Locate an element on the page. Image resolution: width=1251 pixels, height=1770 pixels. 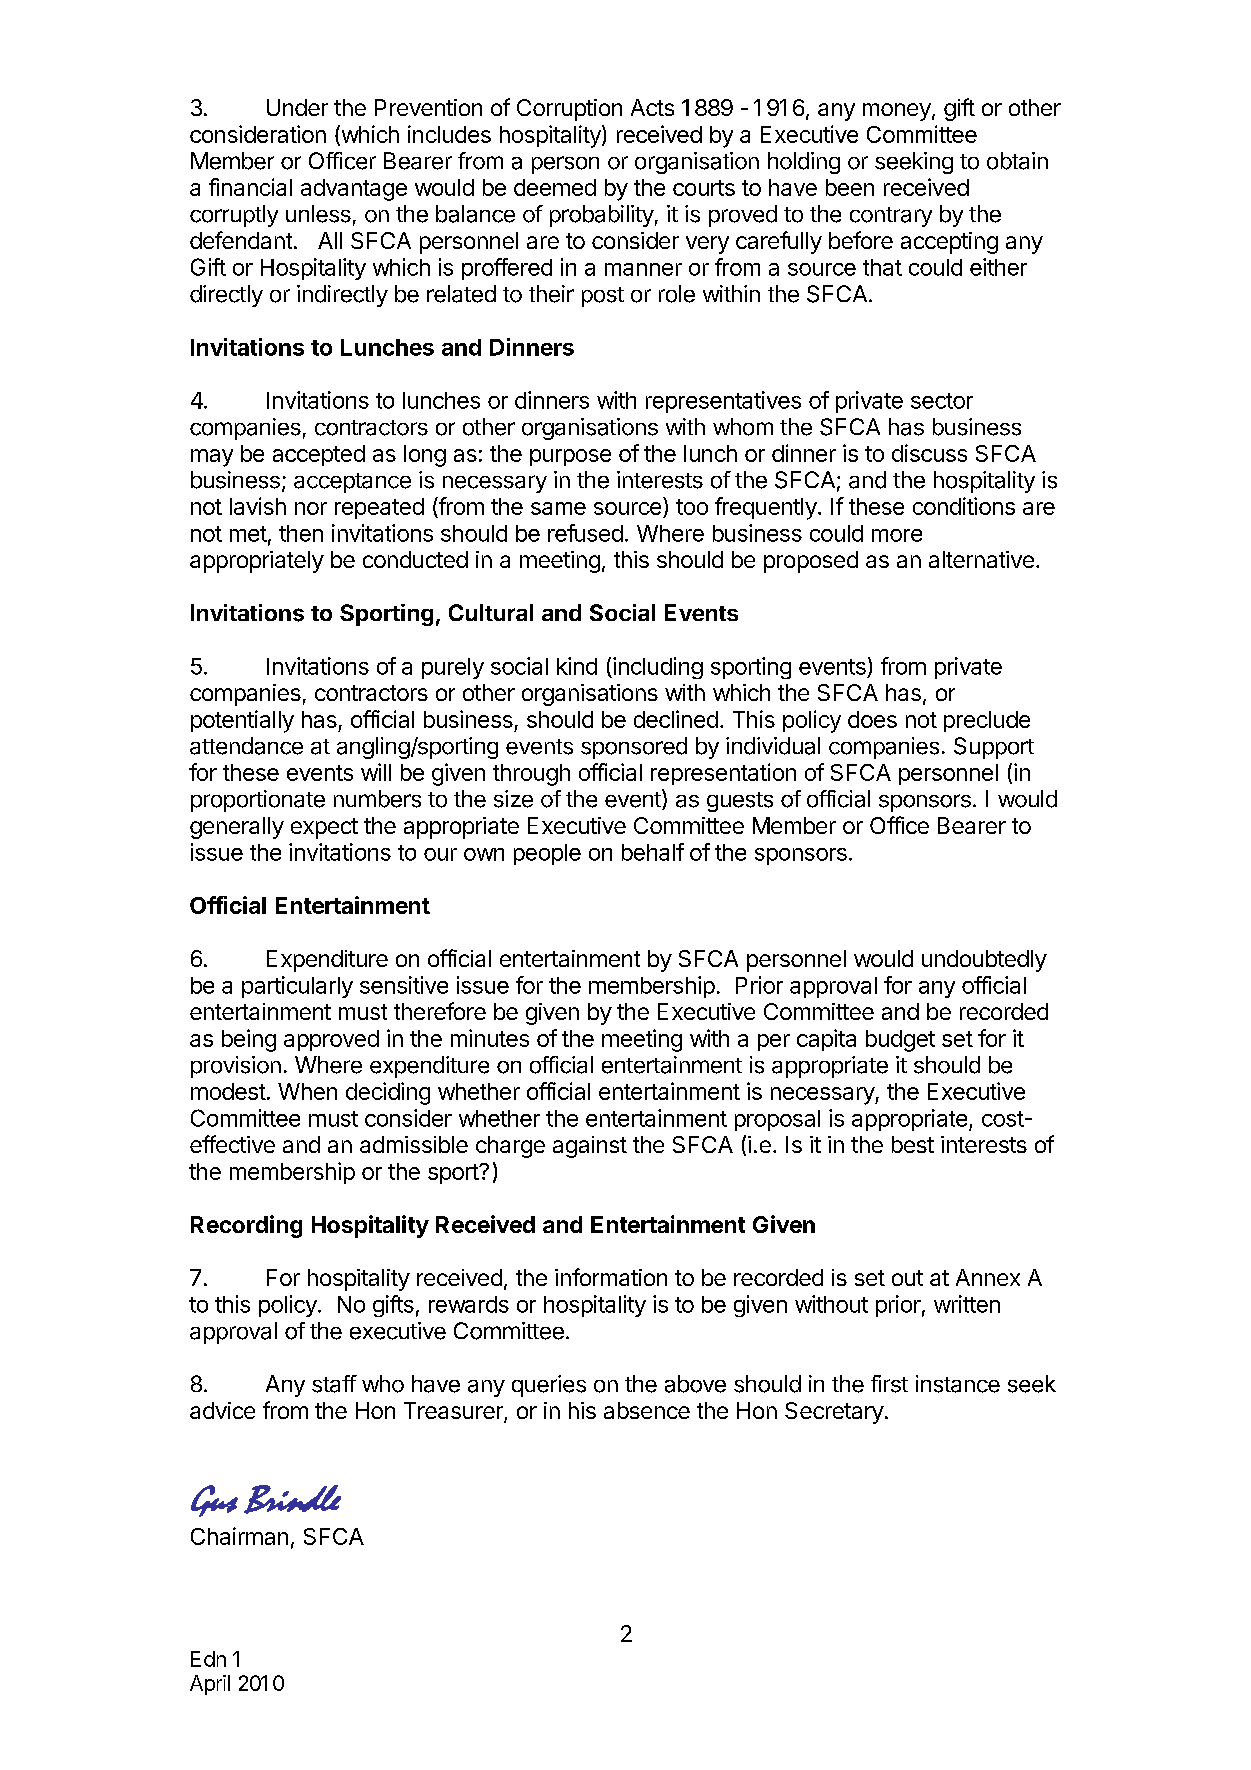
does is located at coordinates (872, 719).
